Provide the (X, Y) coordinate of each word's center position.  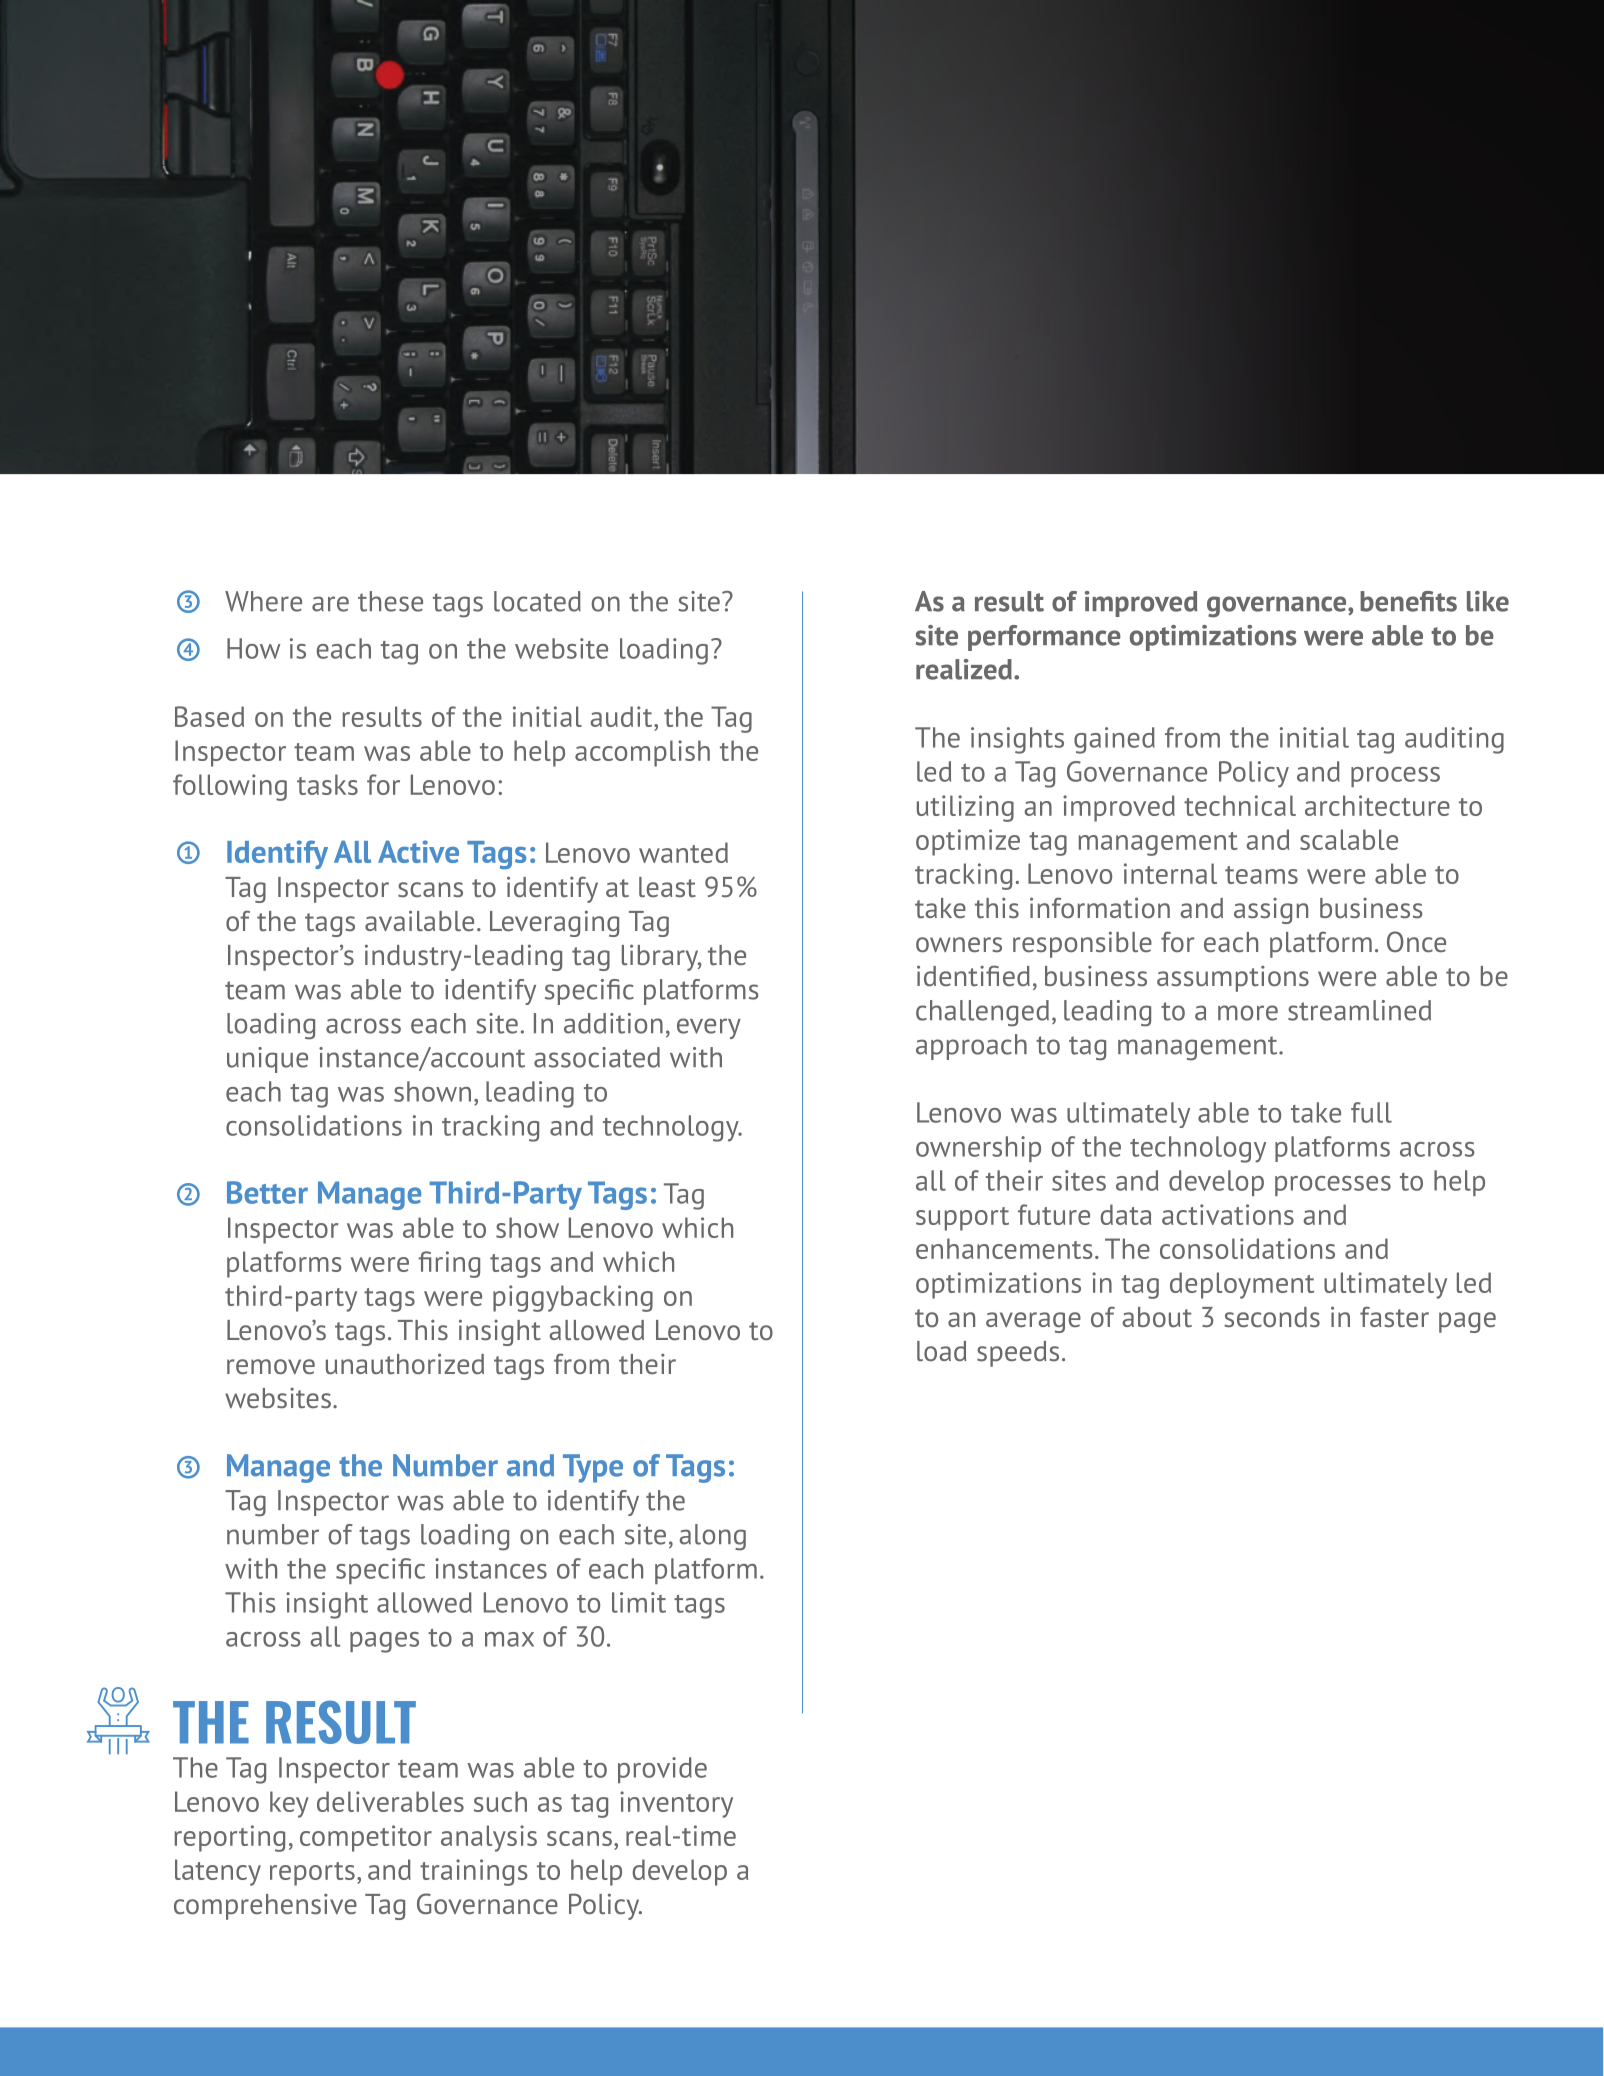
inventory (676, 1804)
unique (267, 1060)
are (330, 604)
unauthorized (405, 1364)
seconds (1272, 1317)
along (712, 1537)
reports (312, 1874)
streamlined (1359, 1010)
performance (1044, 638)
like (1488, 601)
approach (971, 1047)
